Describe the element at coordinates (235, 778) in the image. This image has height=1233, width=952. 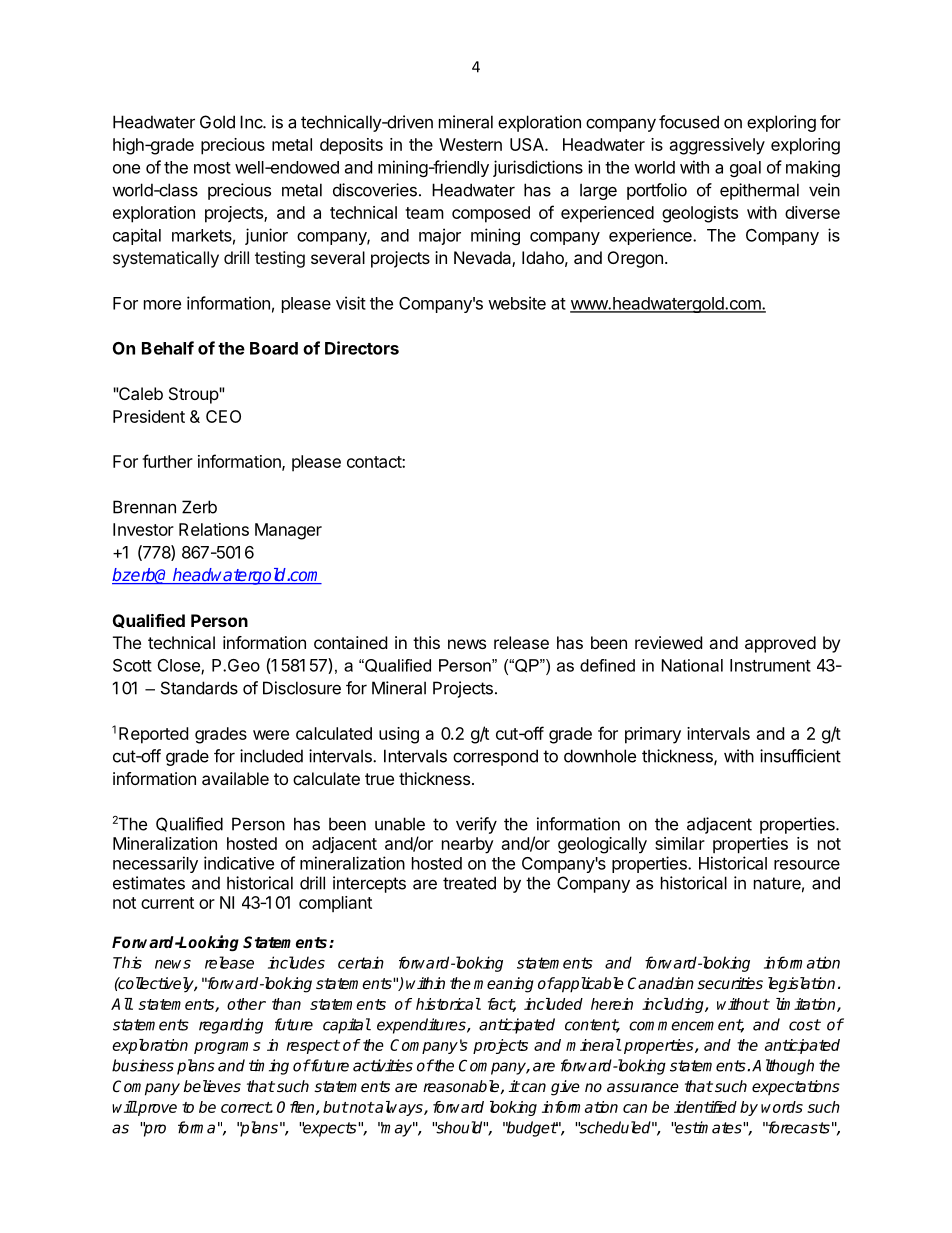
I see `available` at that location.
